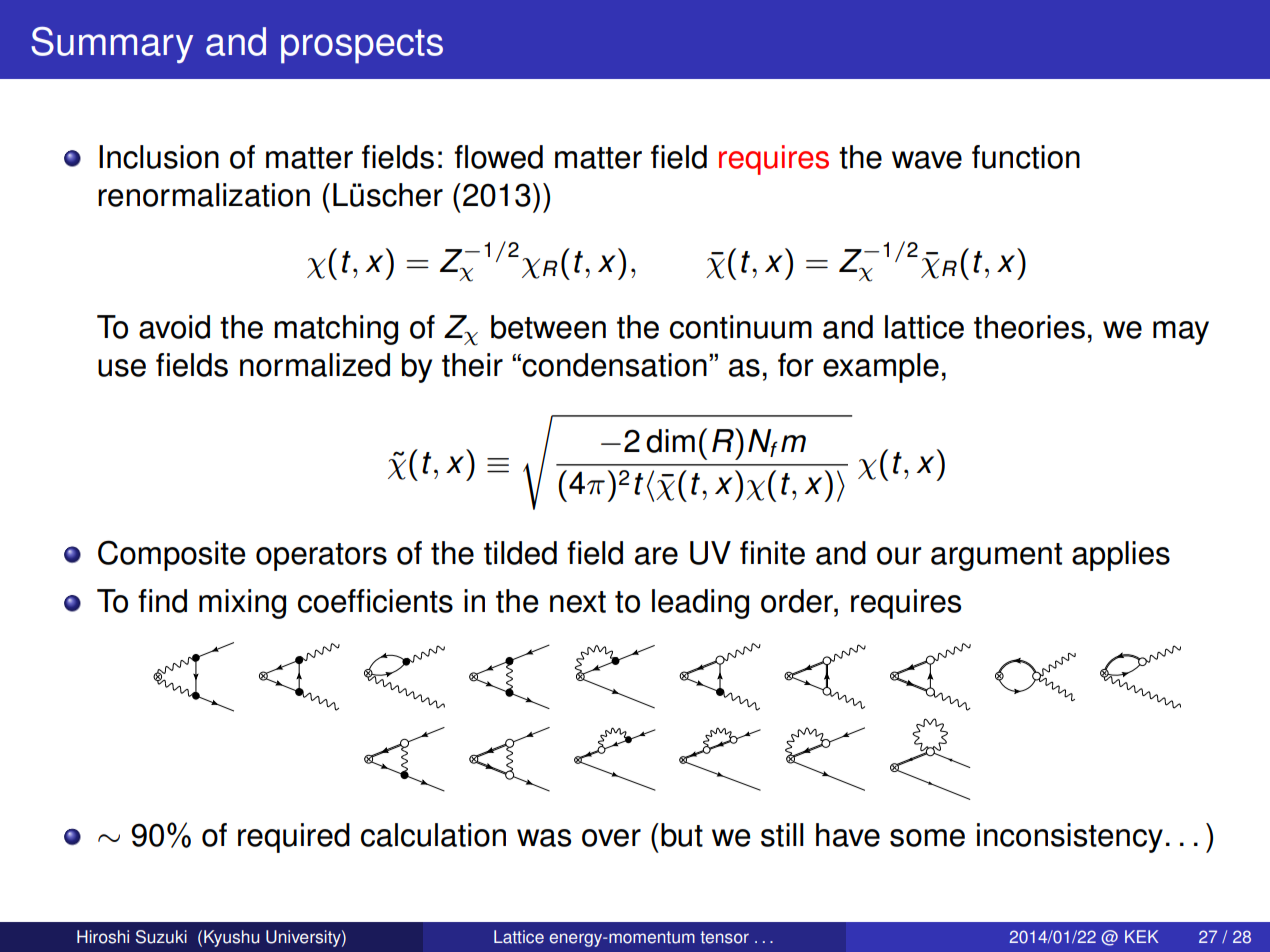  I want to click on mixing, so click(242, 604).
